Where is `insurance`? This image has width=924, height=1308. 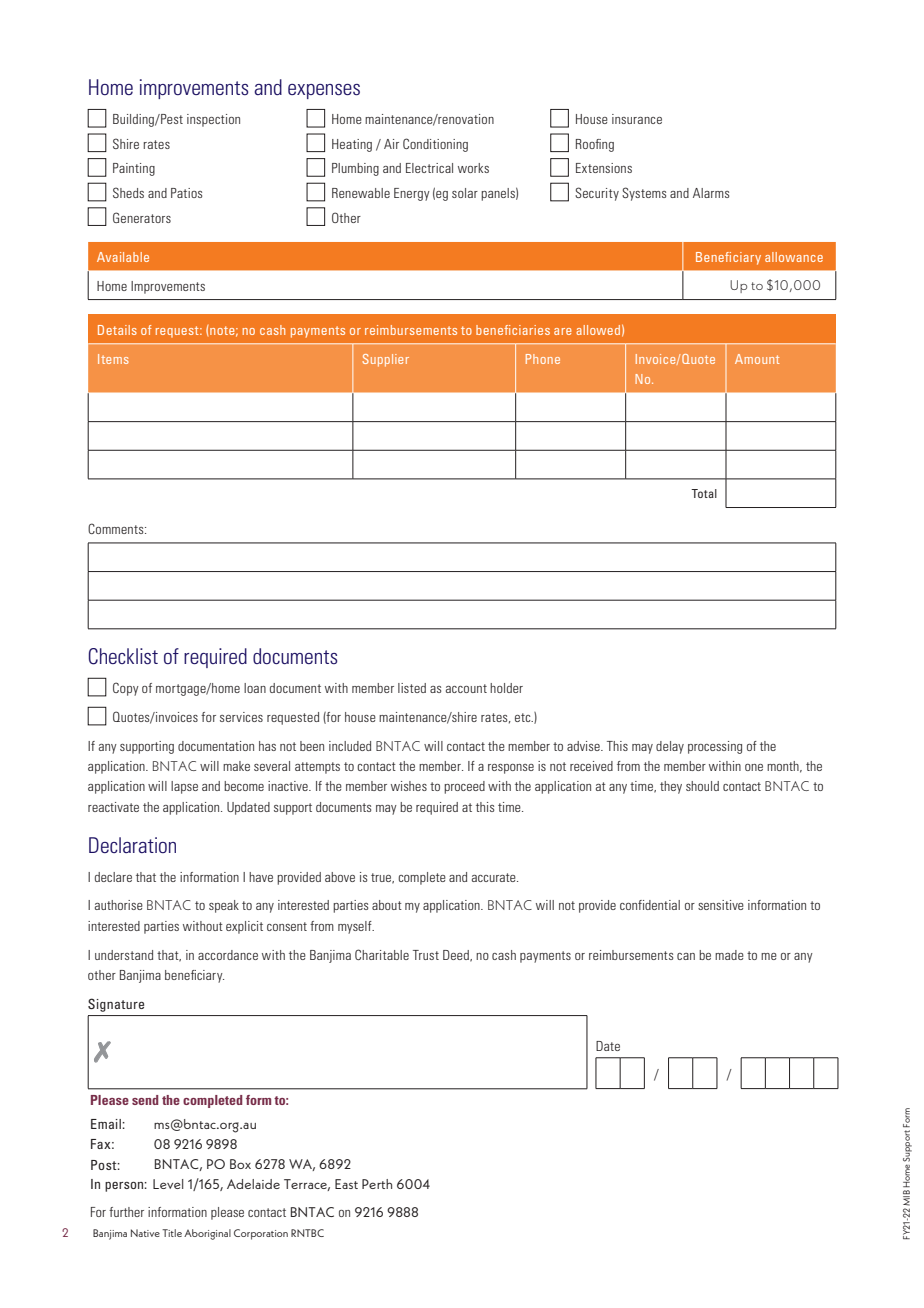 insurance is located at coordinates (637, 119).
